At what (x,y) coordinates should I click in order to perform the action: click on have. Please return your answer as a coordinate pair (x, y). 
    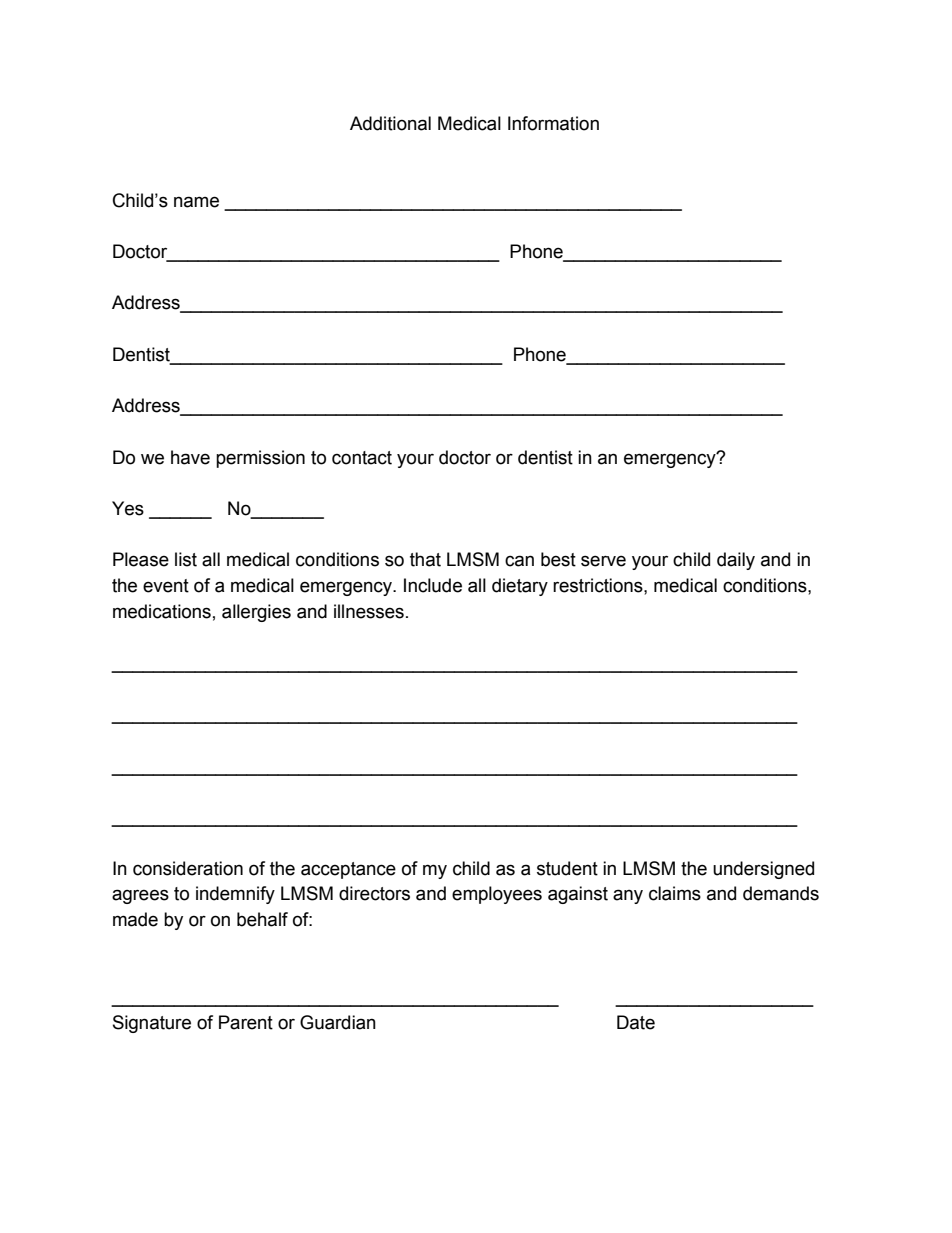
    Looking at the image, I should click on (190, 457).
